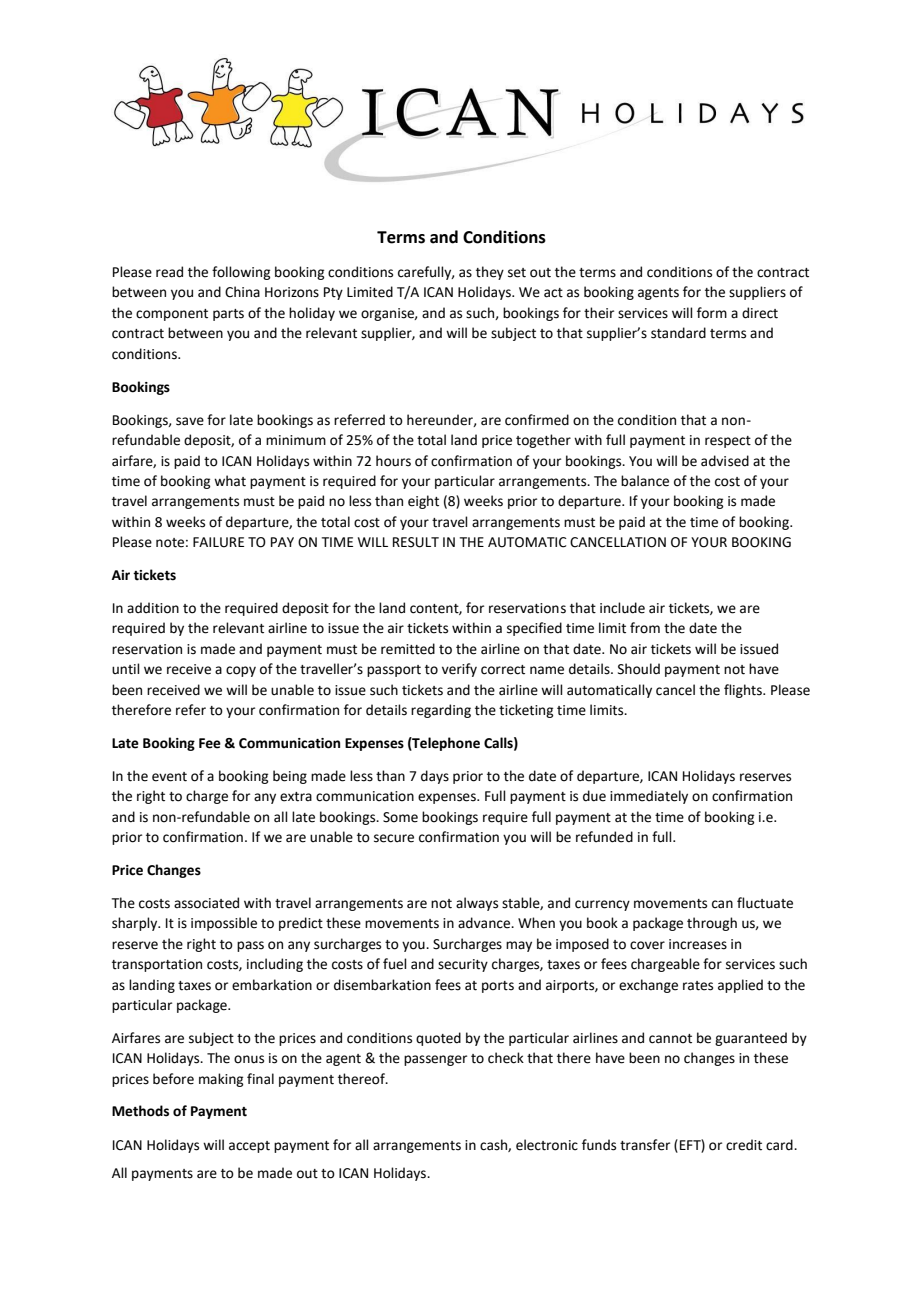 The image size is (924, 1307). I want to click on secure, so click(394, 838).
